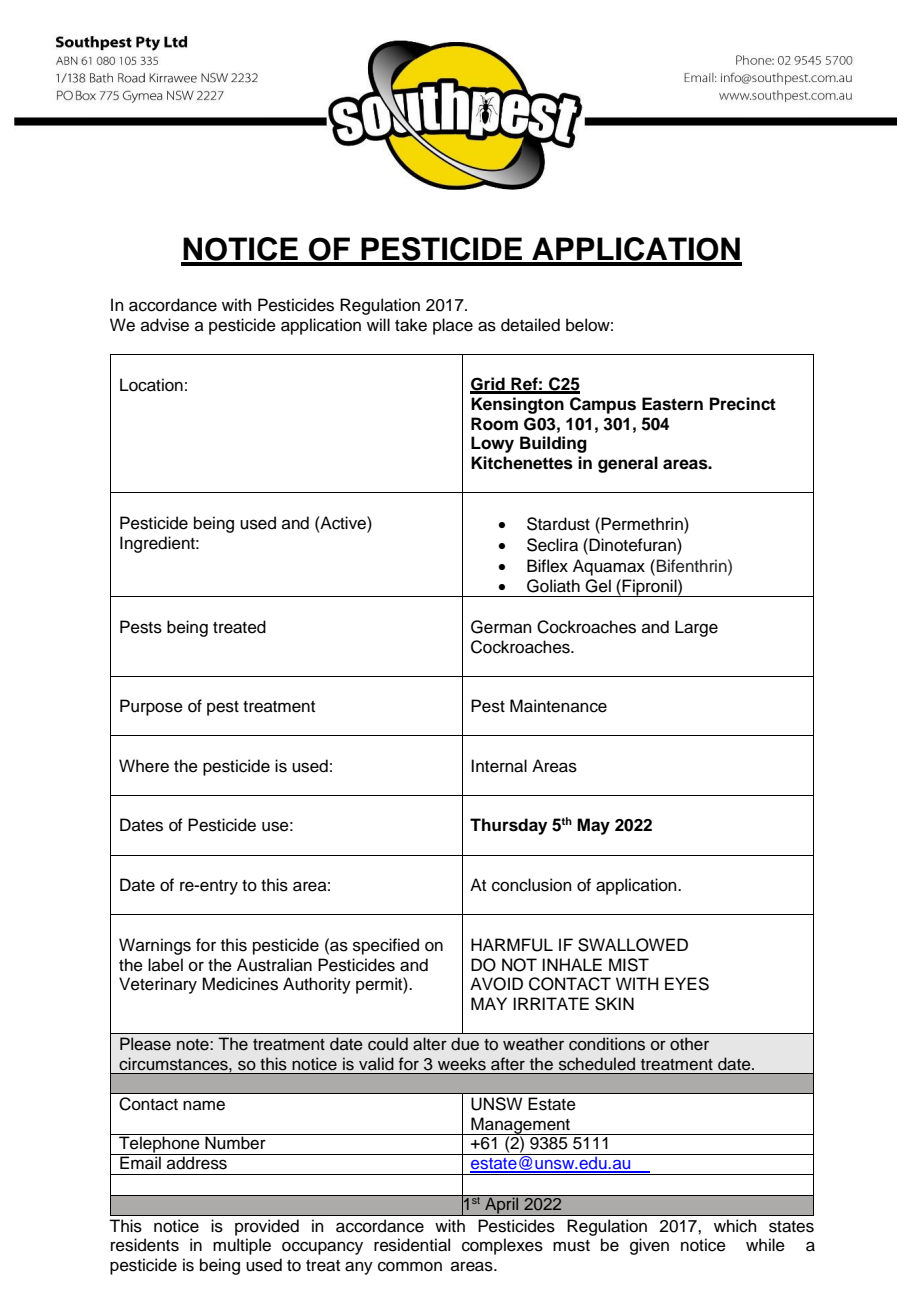 The width and height of the document is (924, 1307). I want to click on Where, so click(144, 766).
